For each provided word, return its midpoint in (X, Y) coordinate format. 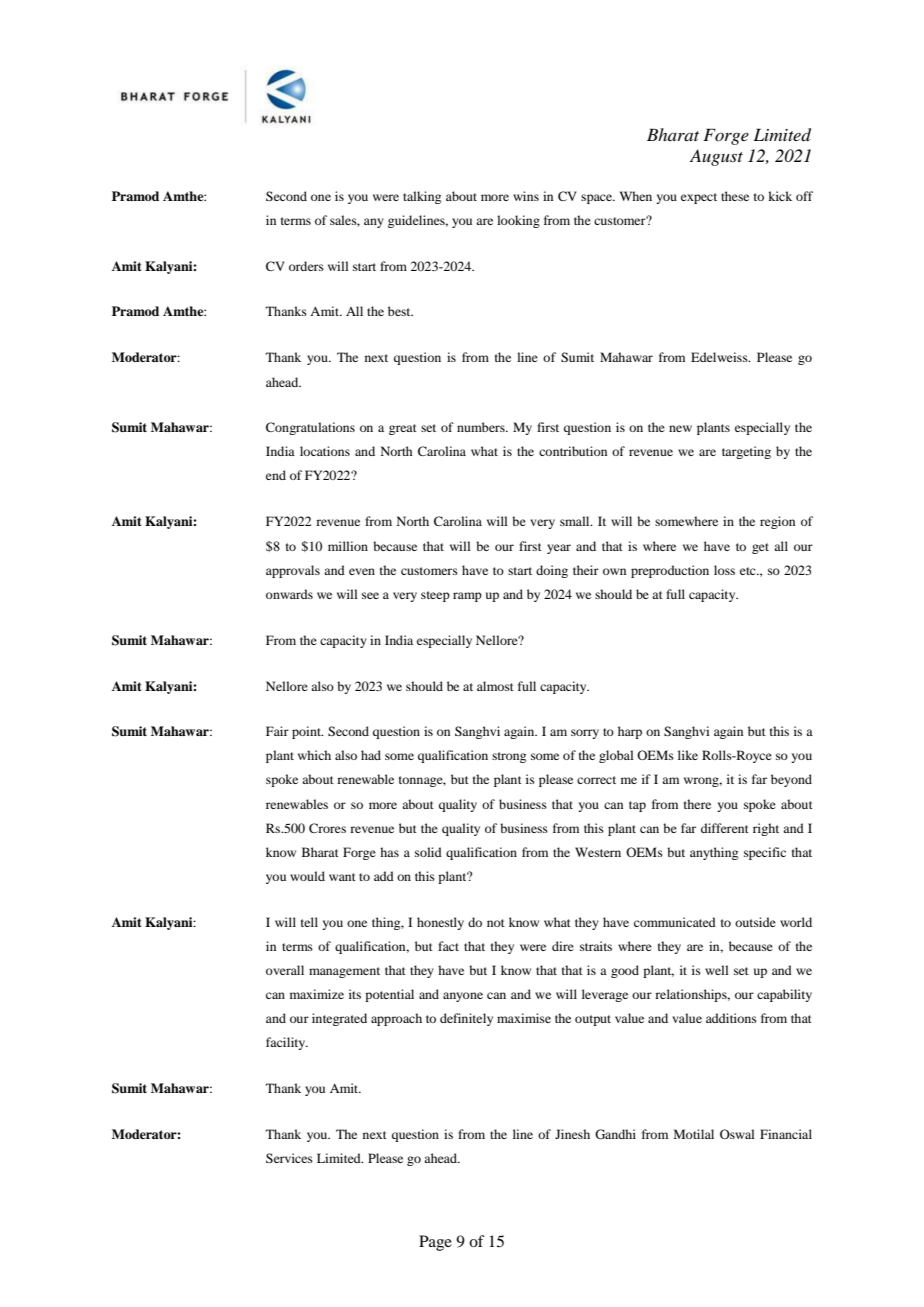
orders (306, 266)
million (348, 546)
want (342, 877)
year (559, 549)
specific (765, 853)
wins (526, 196)
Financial (786, 1134)
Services (289, 1158)
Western (598, 852)
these (735, 196)
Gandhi (615, 1134)
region (777, 522)
